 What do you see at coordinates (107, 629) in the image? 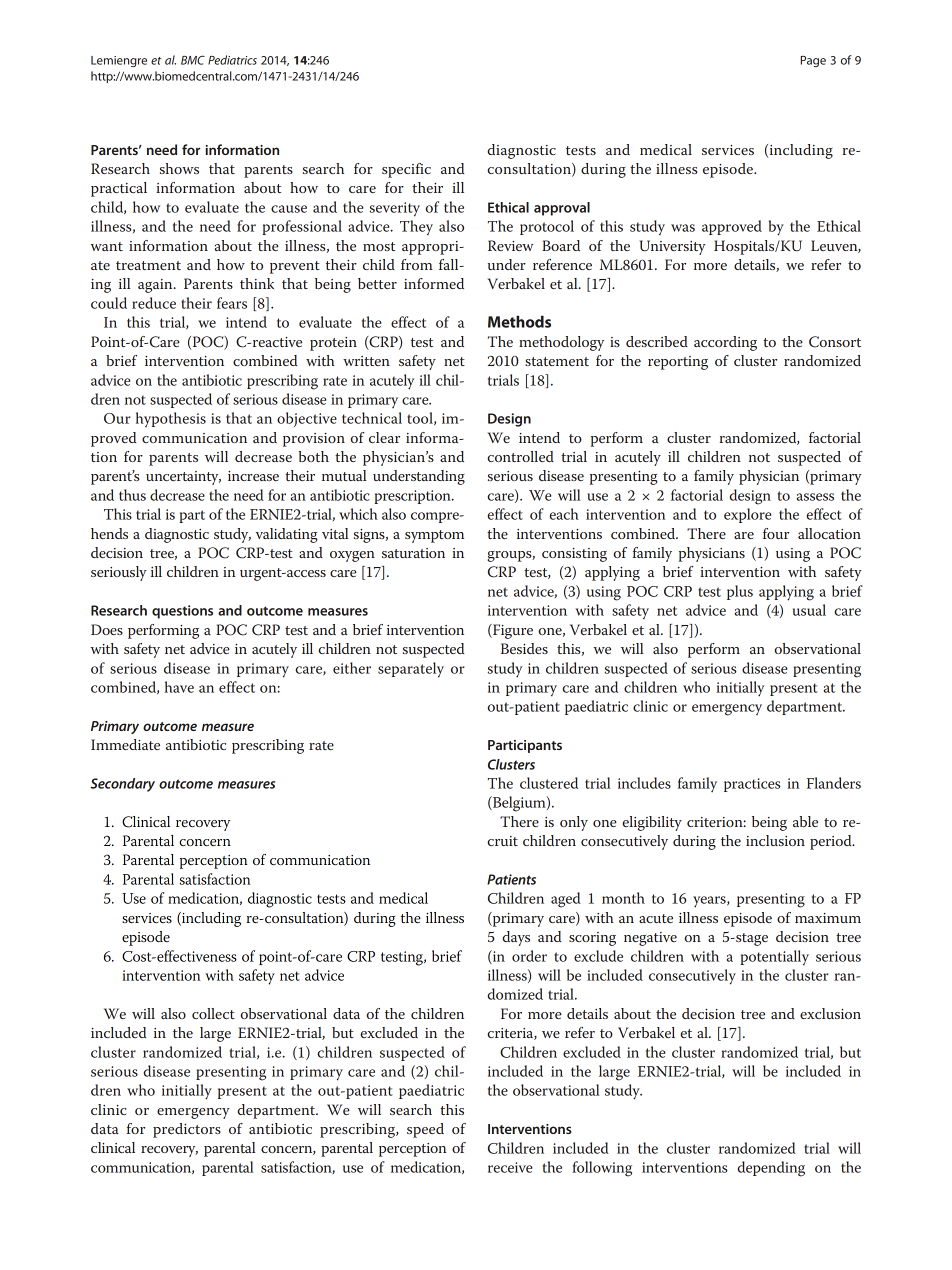
I see `Does` at bounding box center [107, 629].
